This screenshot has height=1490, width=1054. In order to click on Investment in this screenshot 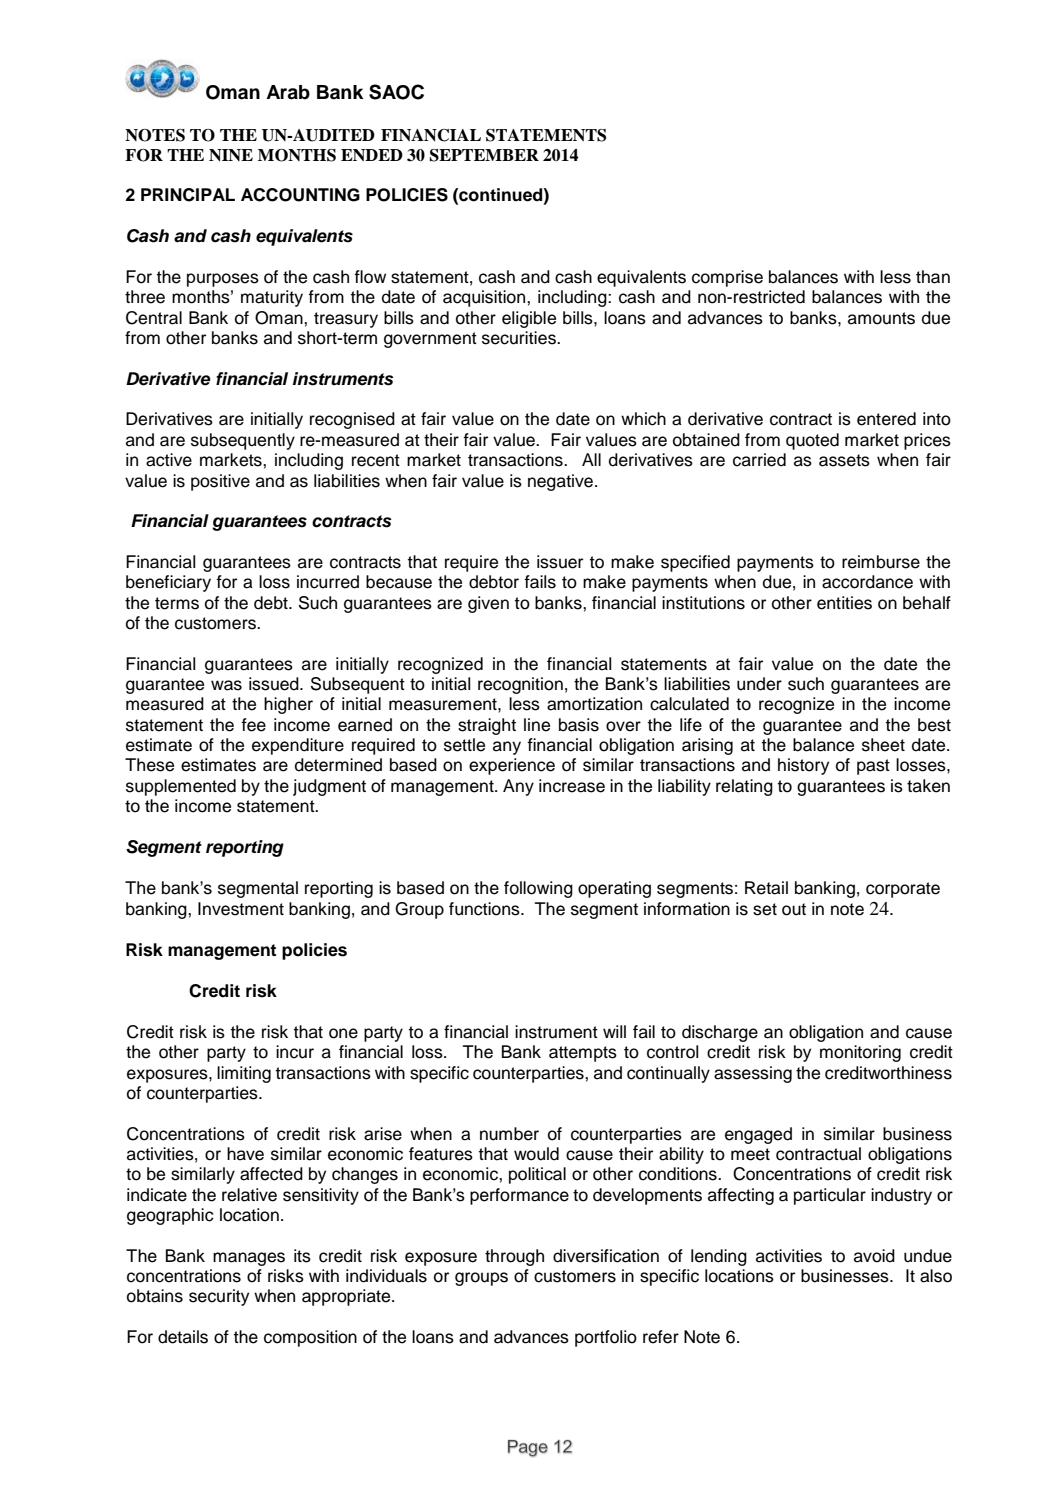, I will do `click(241, 909)`.
